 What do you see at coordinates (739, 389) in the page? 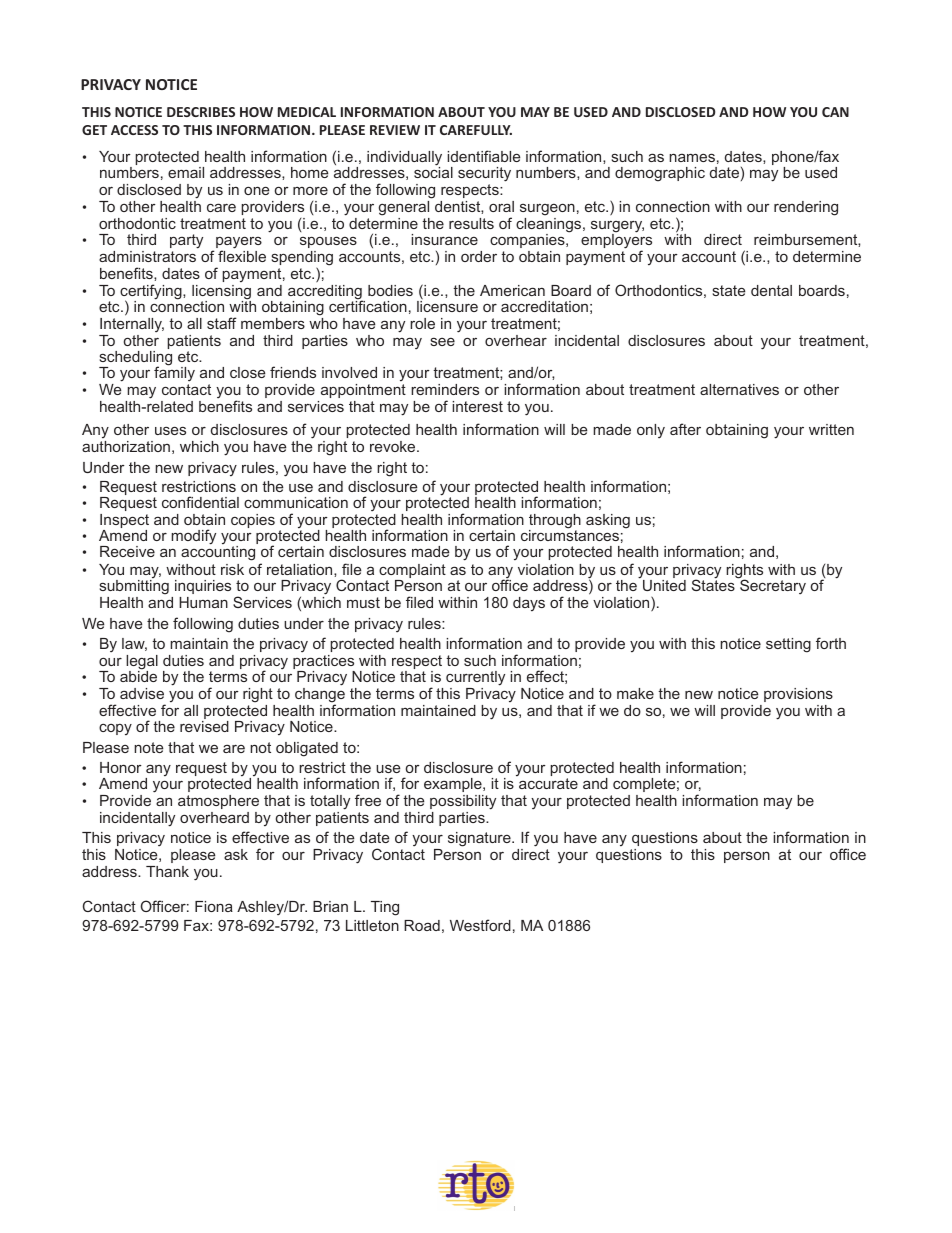
I see `alternatives` at bounding box center [739, 389].
